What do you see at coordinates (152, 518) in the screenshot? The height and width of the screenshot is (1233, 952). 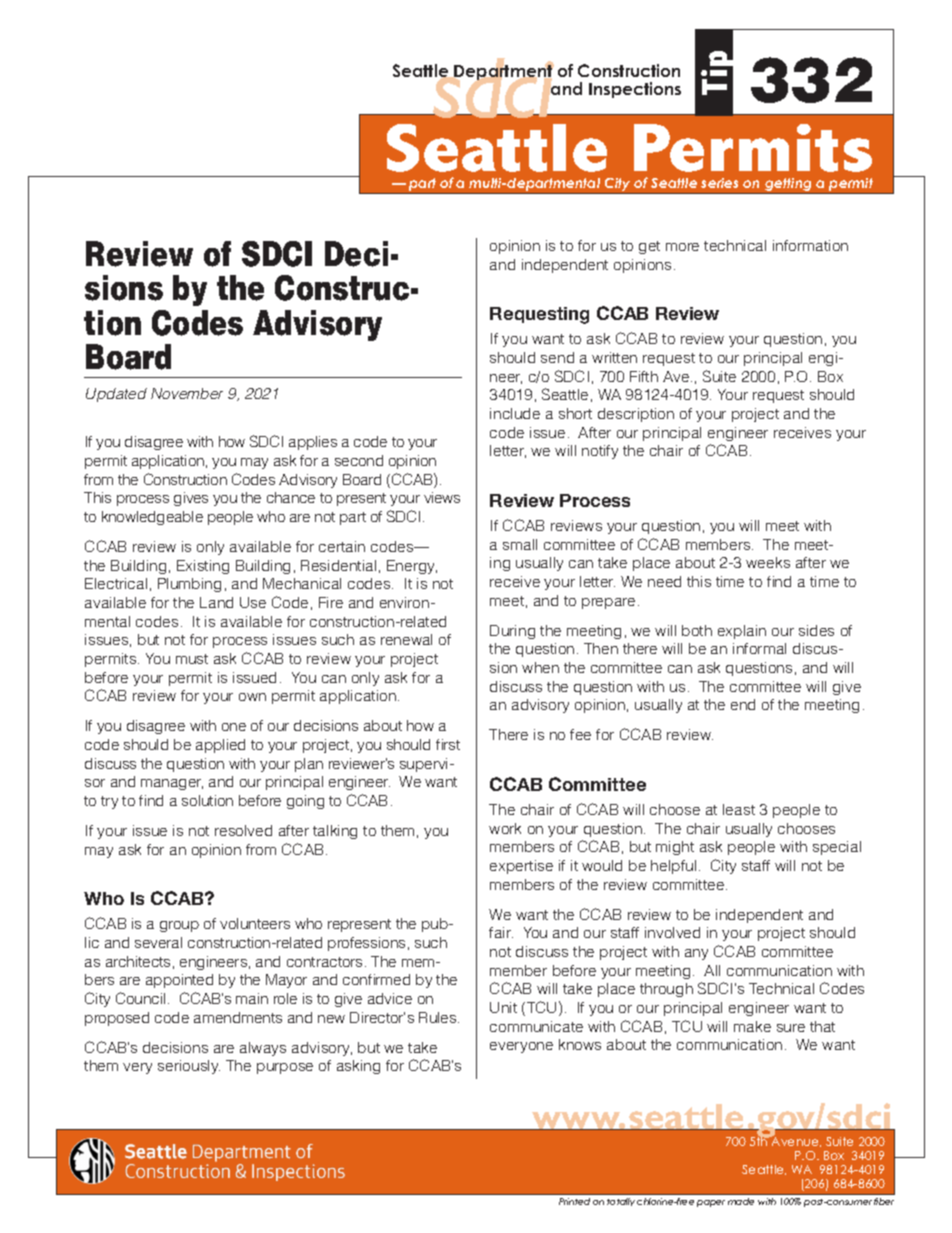 I see `knowledgeable` at bounding box center [152, 518].
